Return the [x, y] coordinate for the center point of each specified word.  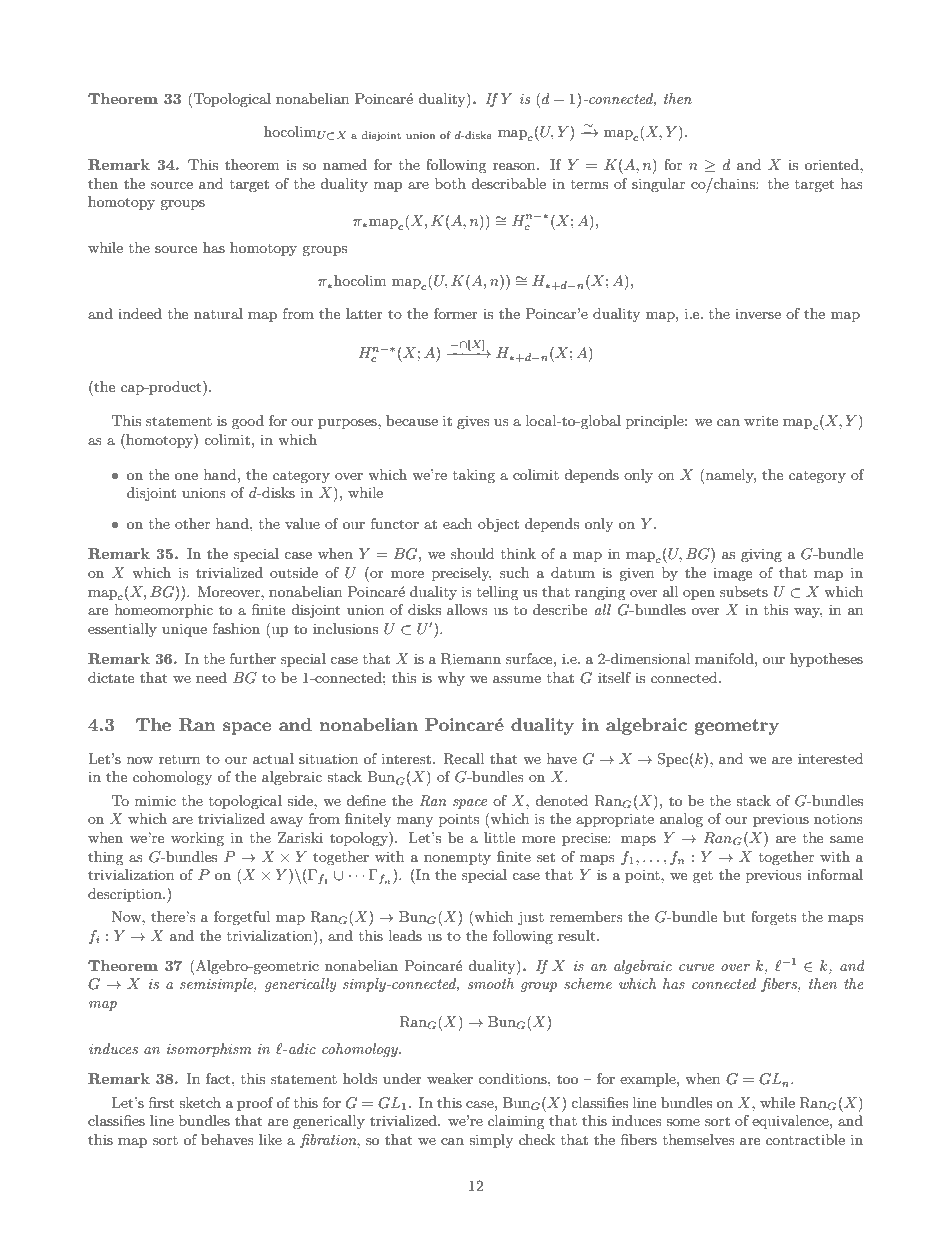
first [161, 1102]
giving [761, 555]
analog [681, 820]
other [192, 523]
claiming [516, 1122]
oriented [833, 164]
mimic [155, 800]
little [499, 837]
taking [474, 476]
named [345, 164]
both [450, 183]
